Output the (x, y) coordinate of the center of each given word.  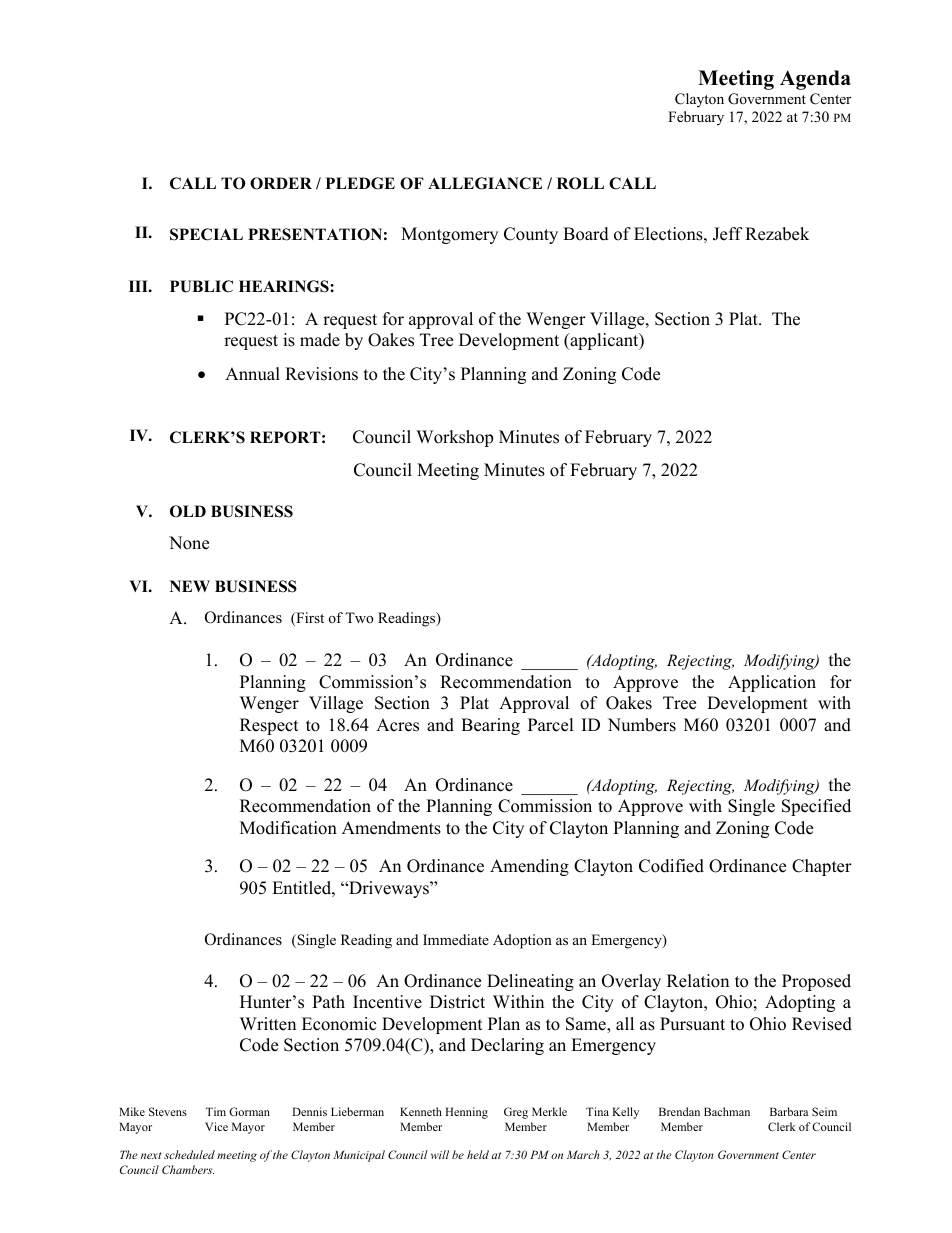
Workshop (454, 438)
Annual (252, 374)
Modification (288, 828)
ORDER (281, 183)
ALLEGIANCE (485, 183)
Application (772, 683)
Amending (529, 867)
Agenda (815, 80)
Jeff (728, 234)
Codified (671, 866)
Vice (216, 1126)
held (478, 1154)
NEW (190, 586)
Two (359, 617)
